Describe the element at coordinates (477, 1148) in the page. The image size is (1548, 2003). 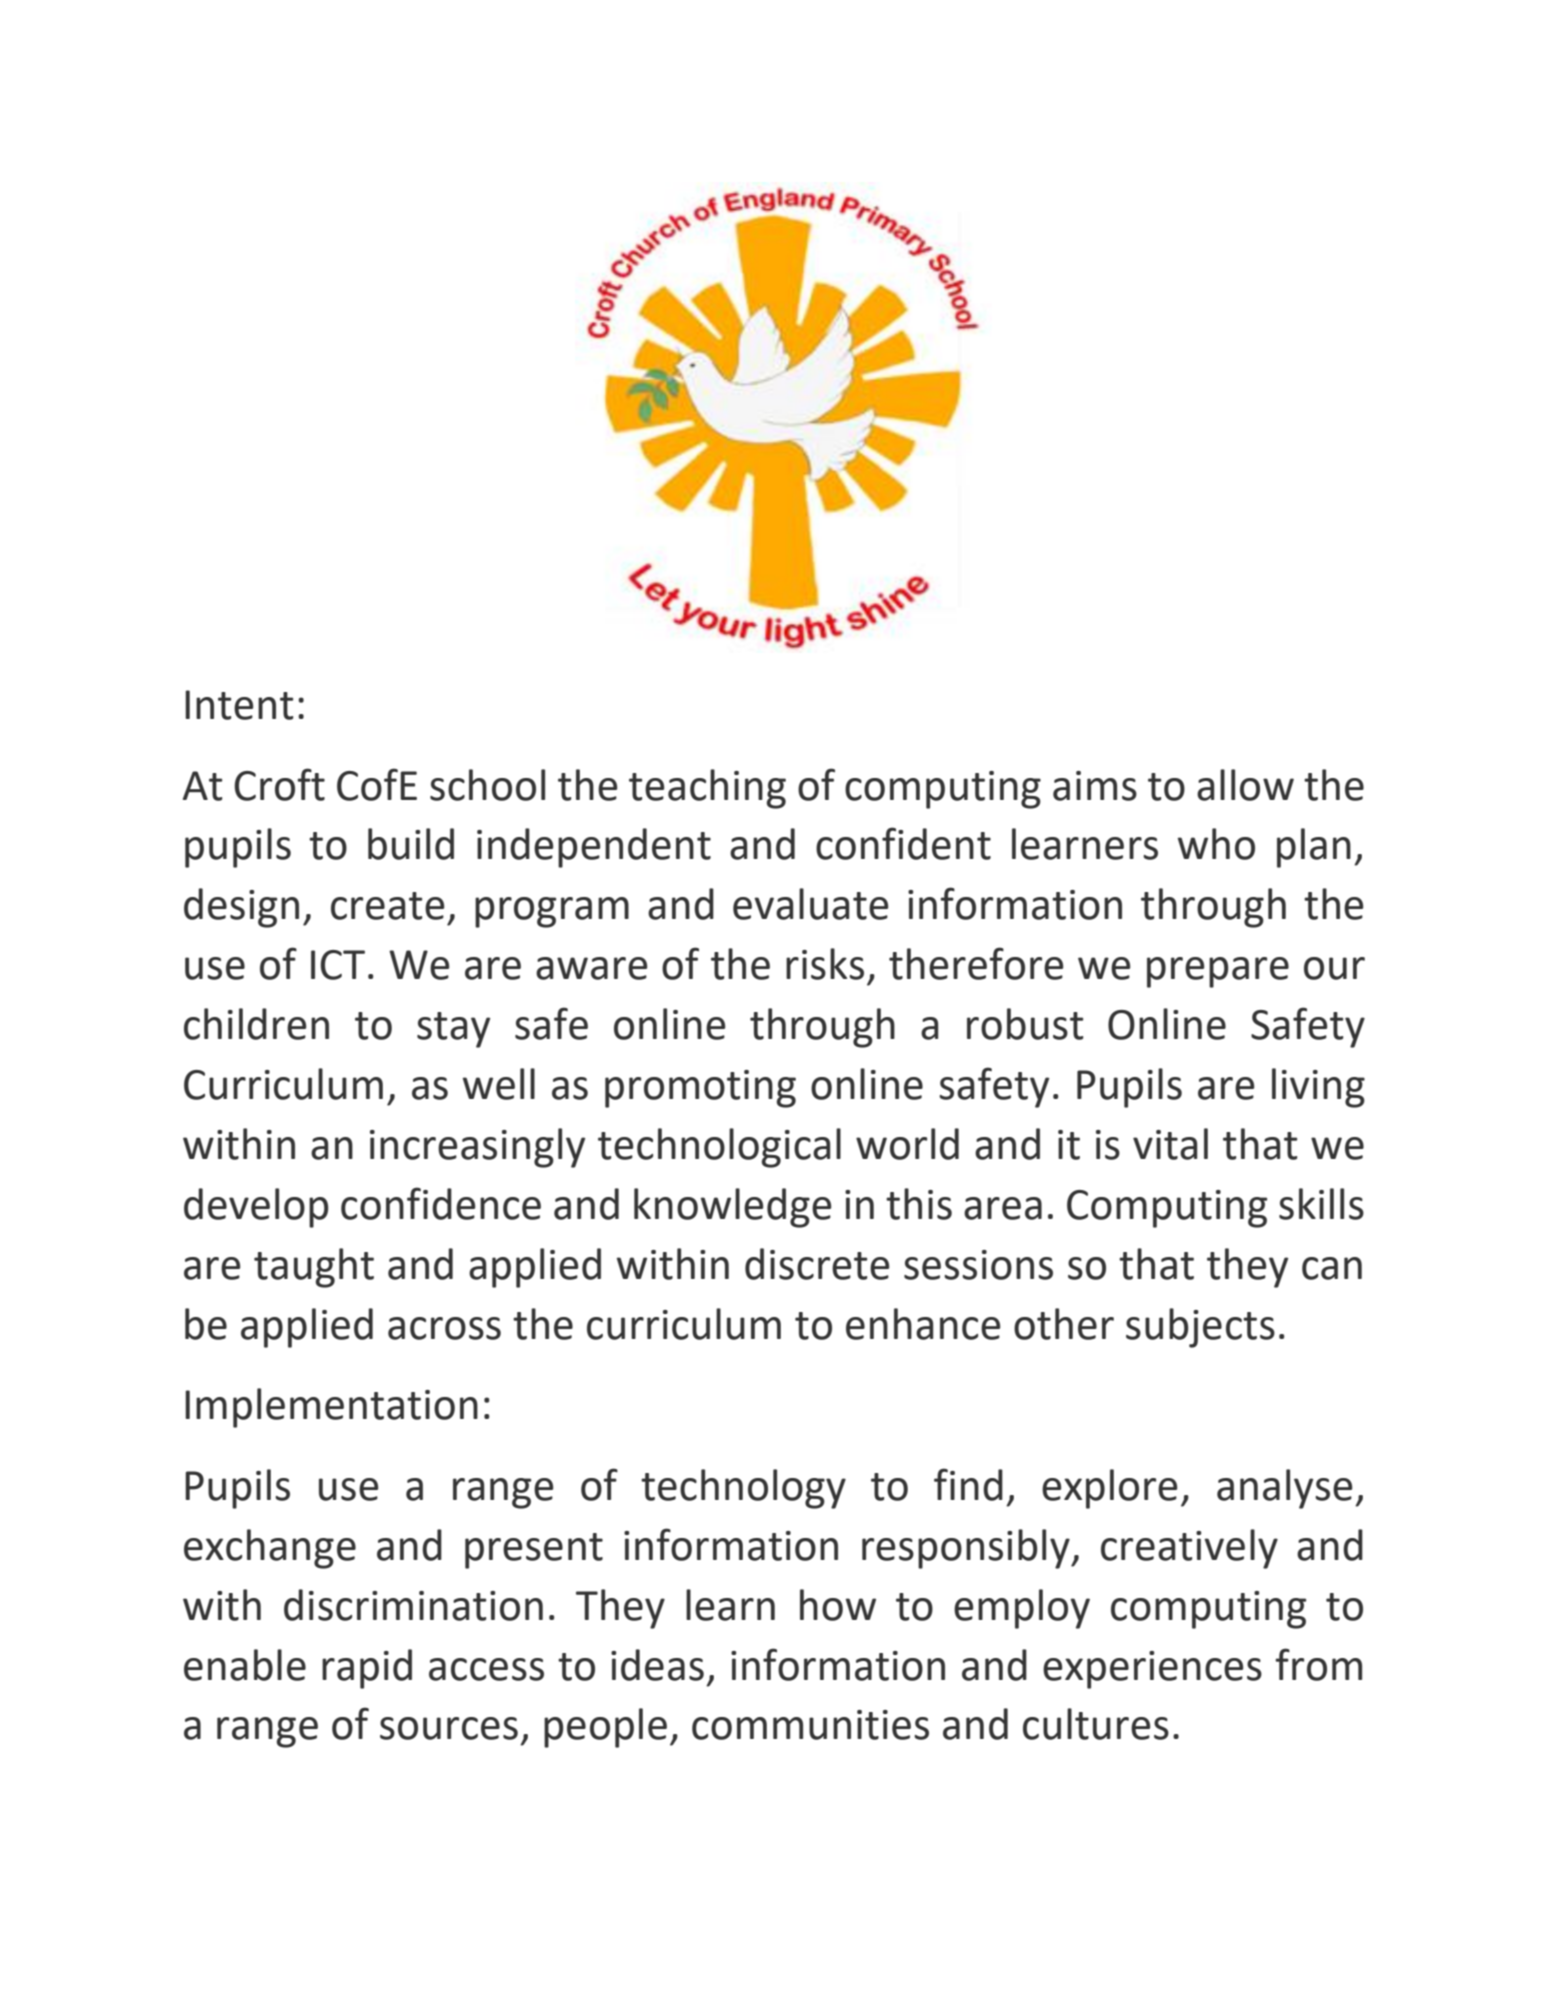
I see `increasingly` at that location.
